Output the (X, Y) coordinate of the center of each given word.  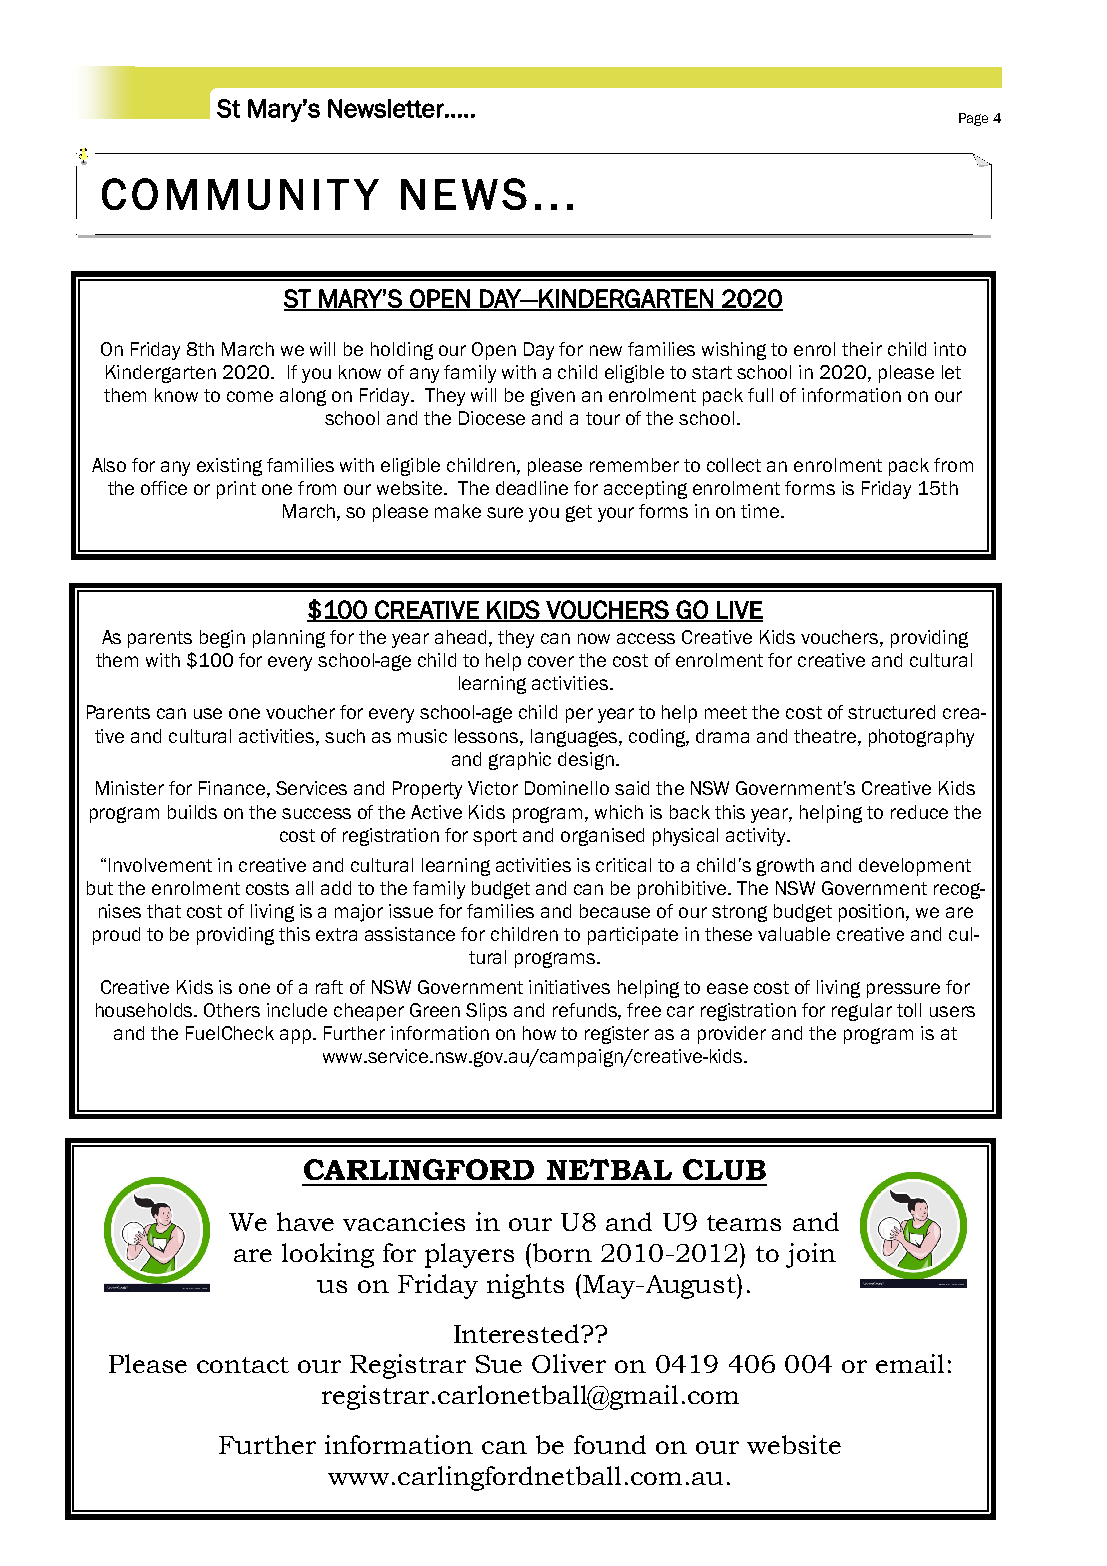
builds (192, 812)
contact (243, 1365)
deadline (532, 488)
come (250, 396)
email (910, 1363)
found (610, 1444)
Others (232, 1010)
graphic (520, 761)
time (761, 511)
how (539, 1033)
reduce (919, 812)
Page (973, 119)
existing (229, 467)
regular (862, 1012)
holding (402, 351)
